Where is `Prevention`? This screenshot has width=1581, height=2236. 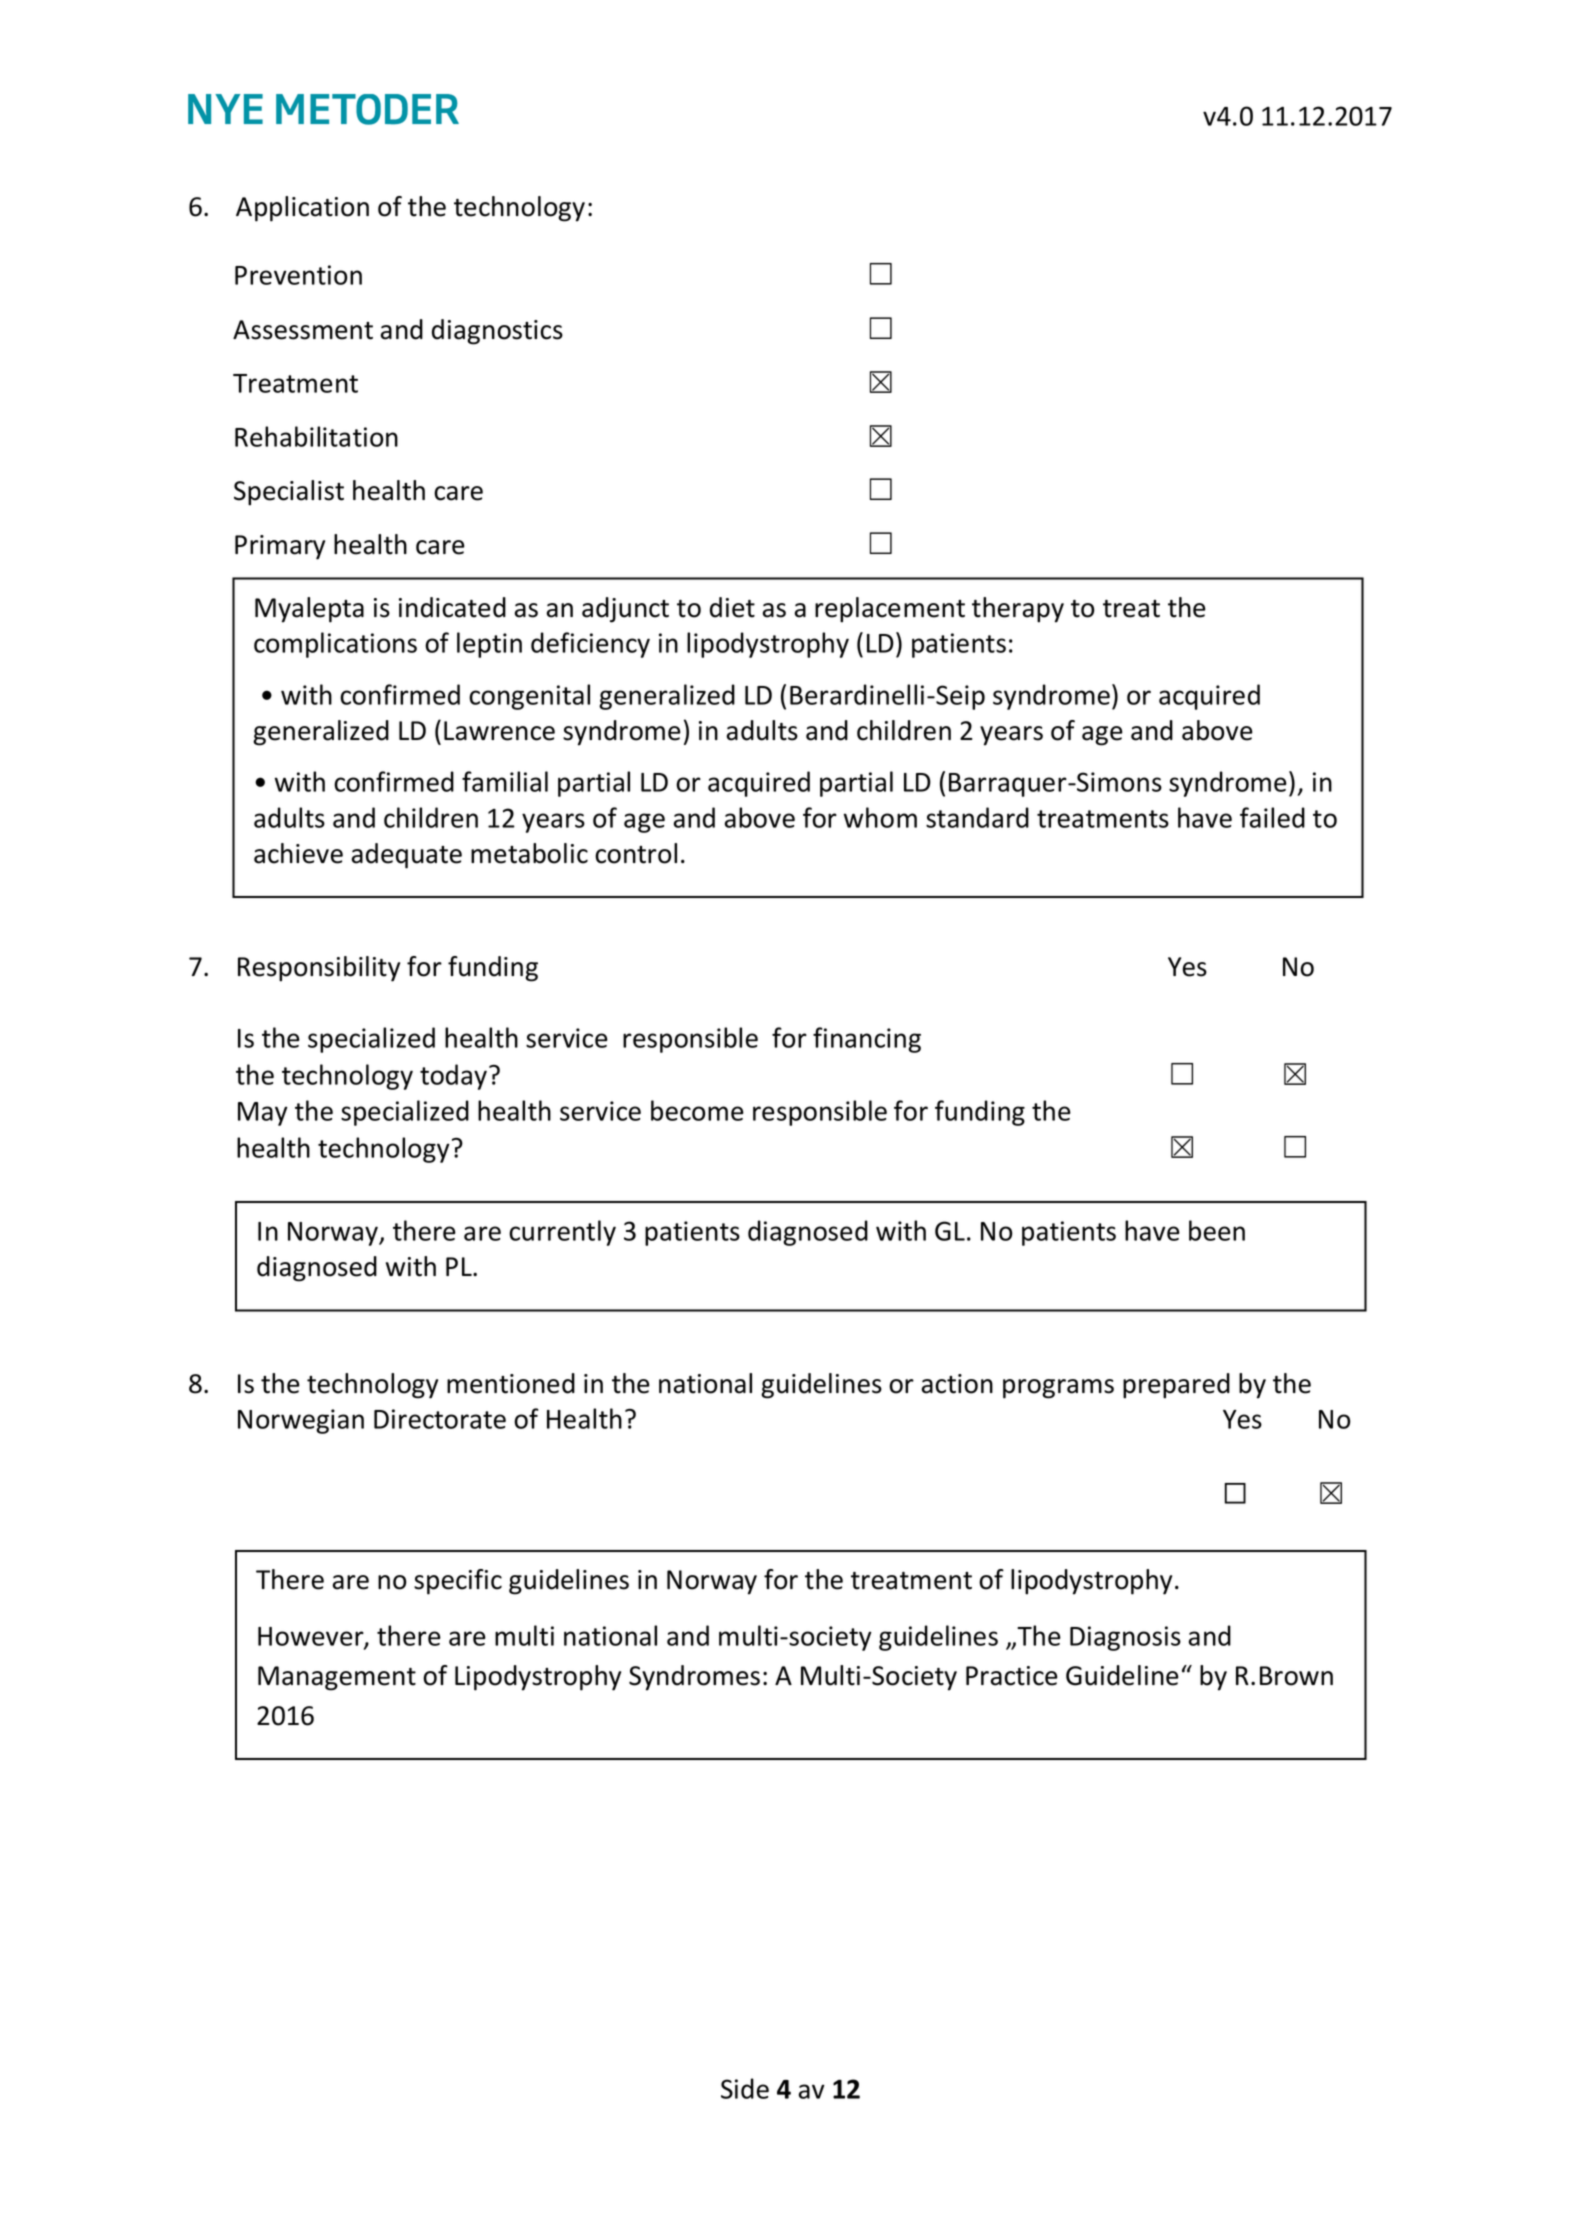 Prevention is located at coordinates (298, 275).
